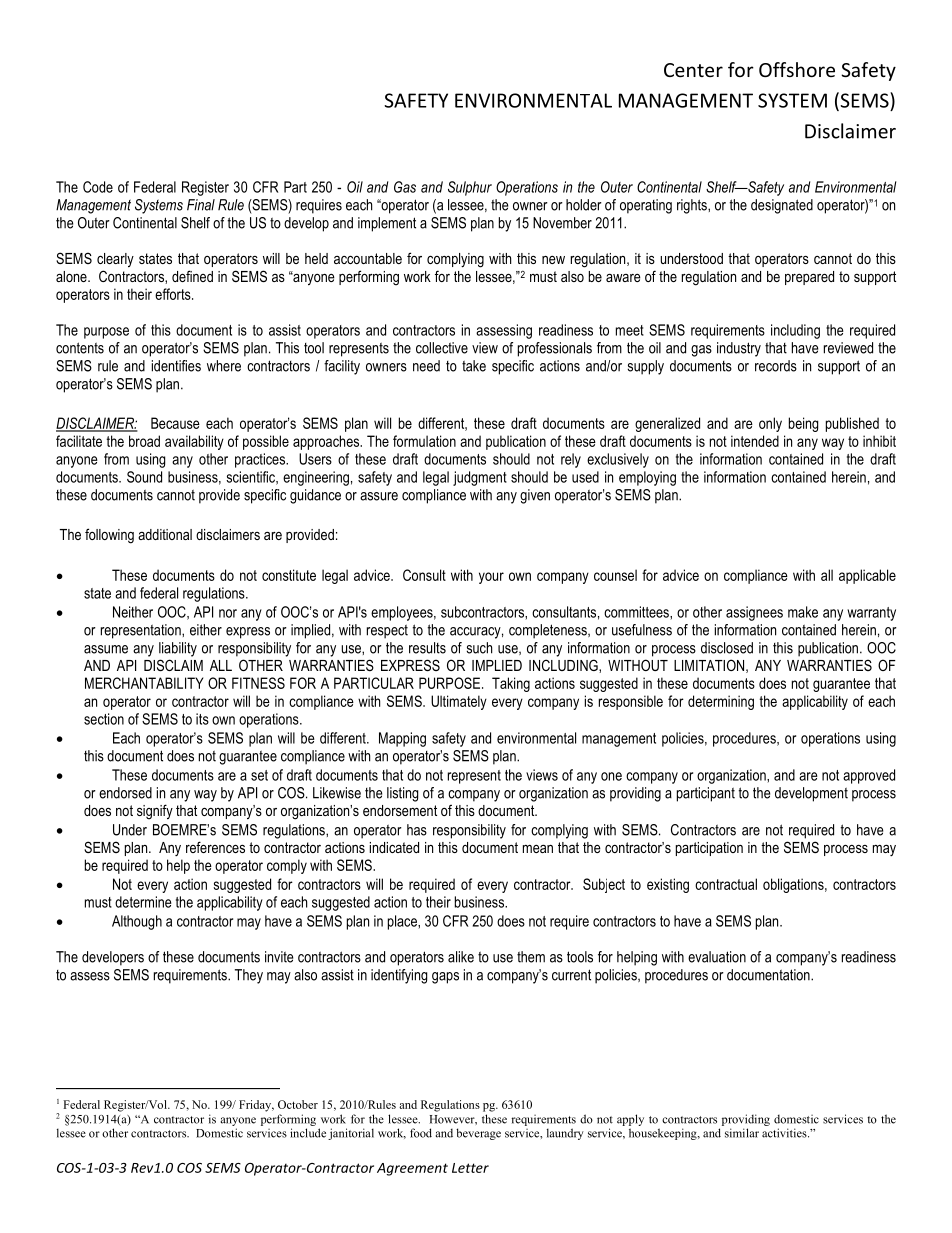 This screenshot has width=952, height=1233. What do you see at coordinates (479, 648) in the screenshot?
I see `such` at bounding box center [479, 648].
